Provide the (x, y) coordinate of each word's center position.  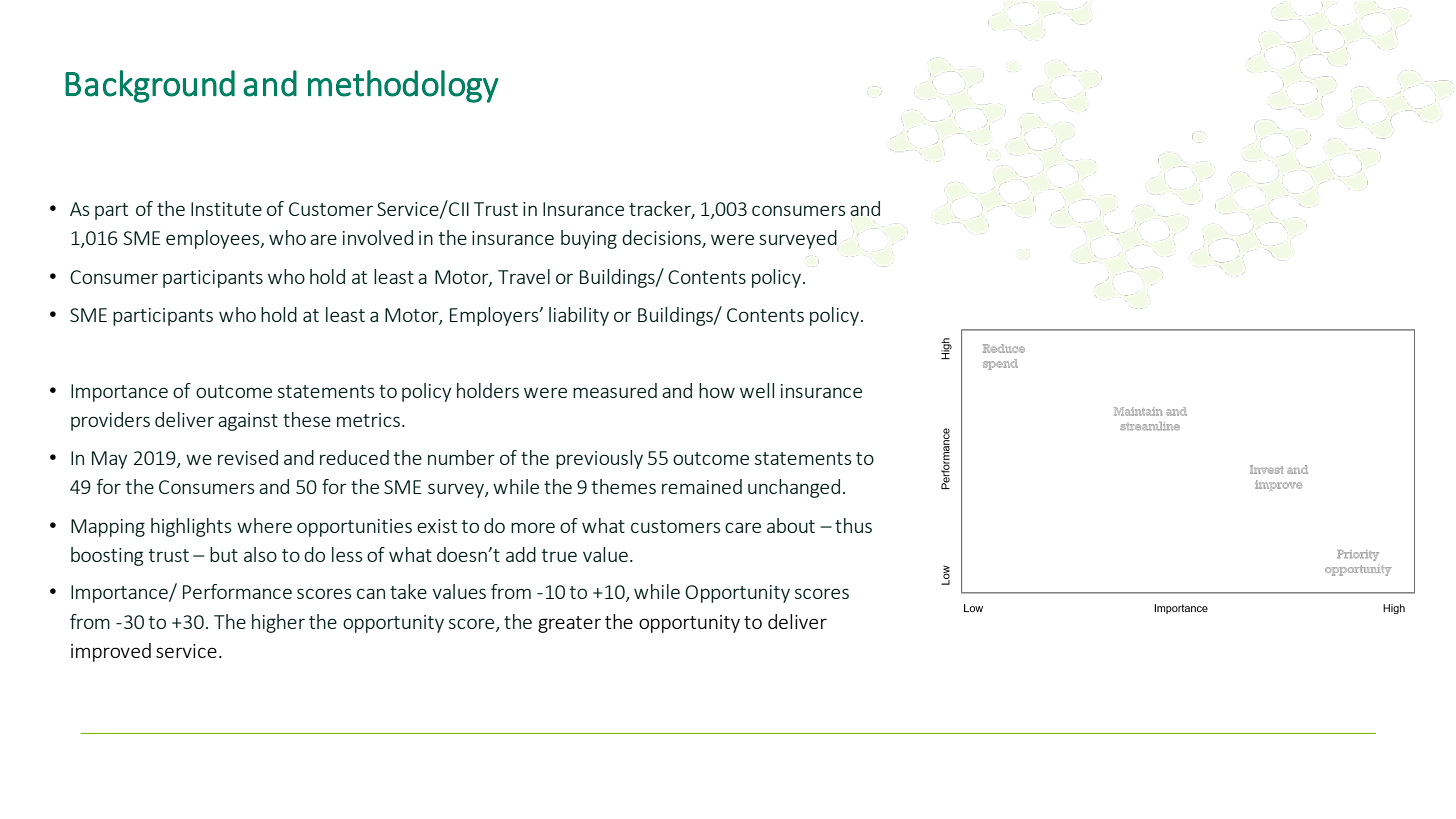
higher (278, 623)
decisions (662, 239)
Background (150, 86)
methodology (403, 86)
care (743, 527)
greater (569, 624)
